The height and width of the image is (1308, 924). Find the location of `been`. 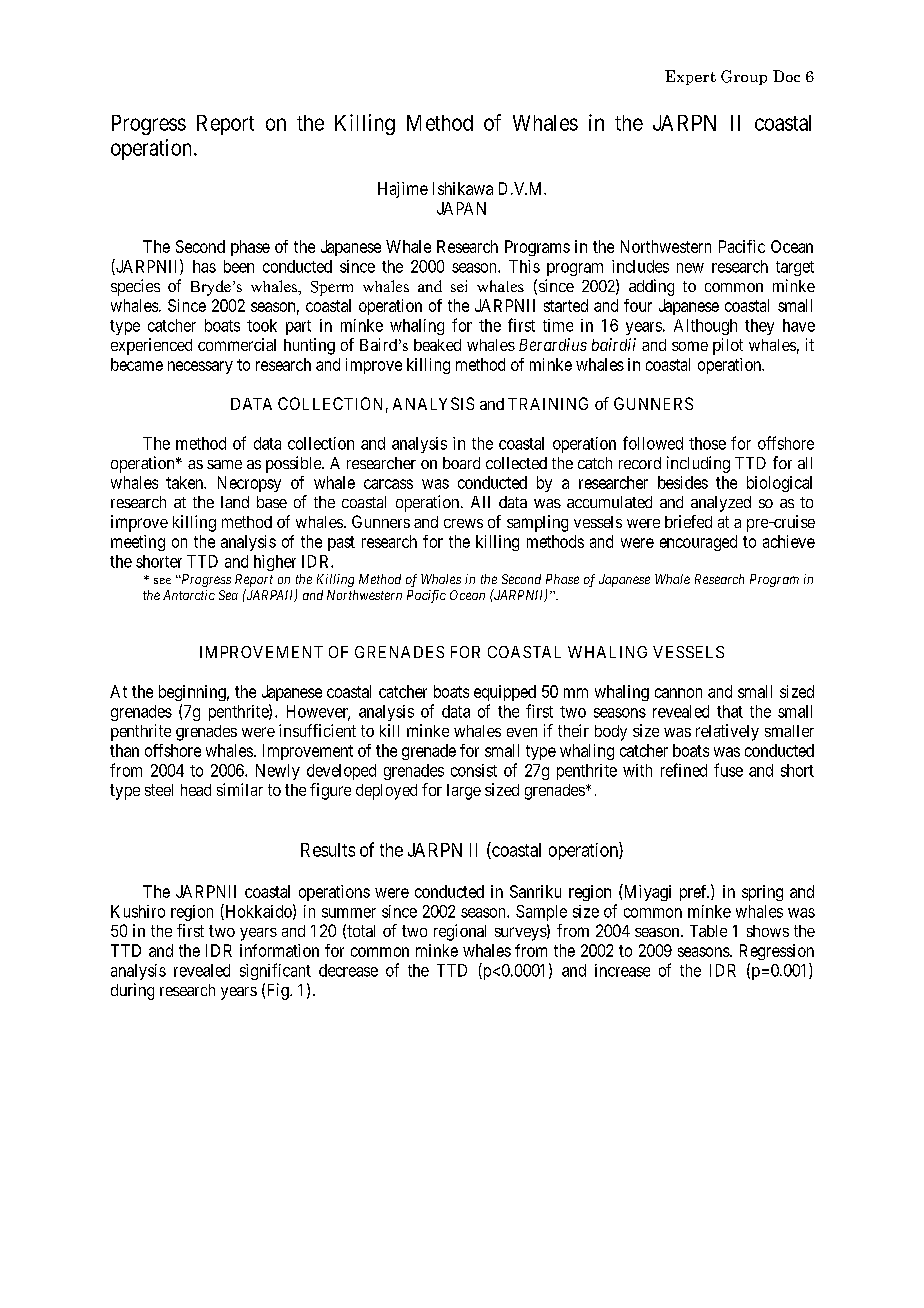

been is located at coordinates (239, 266).
